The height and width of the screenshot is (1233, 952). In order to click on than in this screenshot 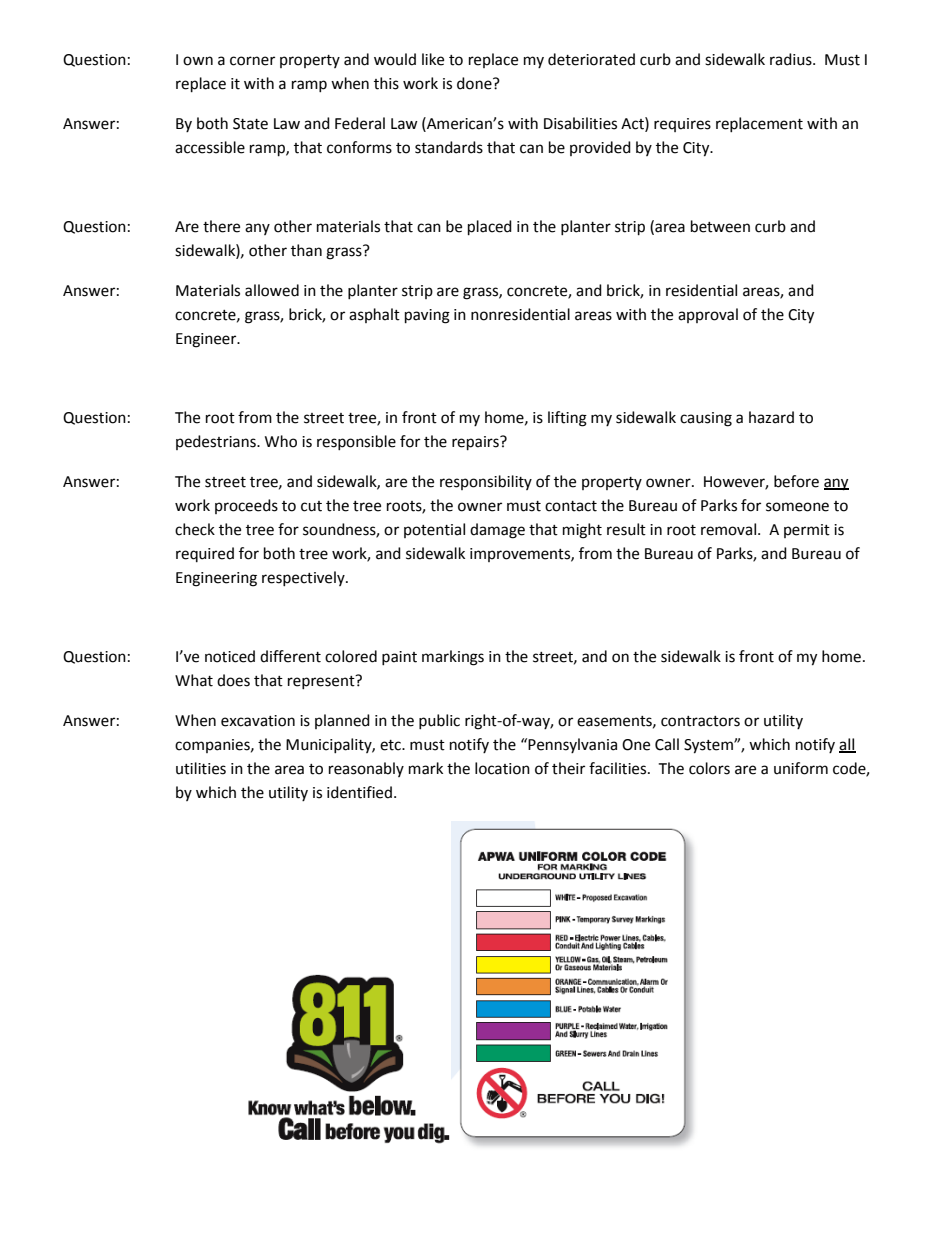, I will do `click(306, 250)`.
